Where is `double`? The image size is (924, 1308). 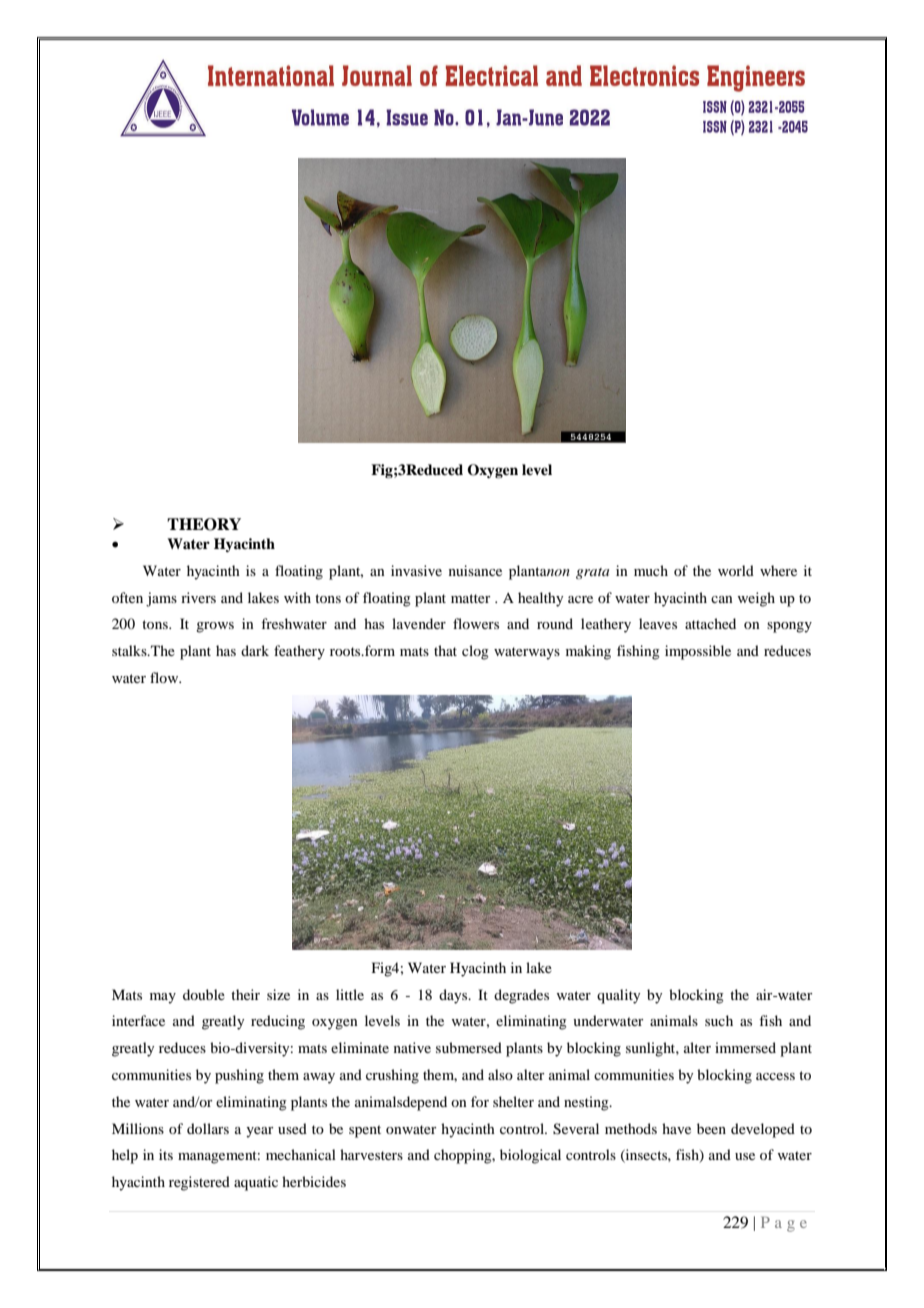
double is located at coordinates (204, 994).
